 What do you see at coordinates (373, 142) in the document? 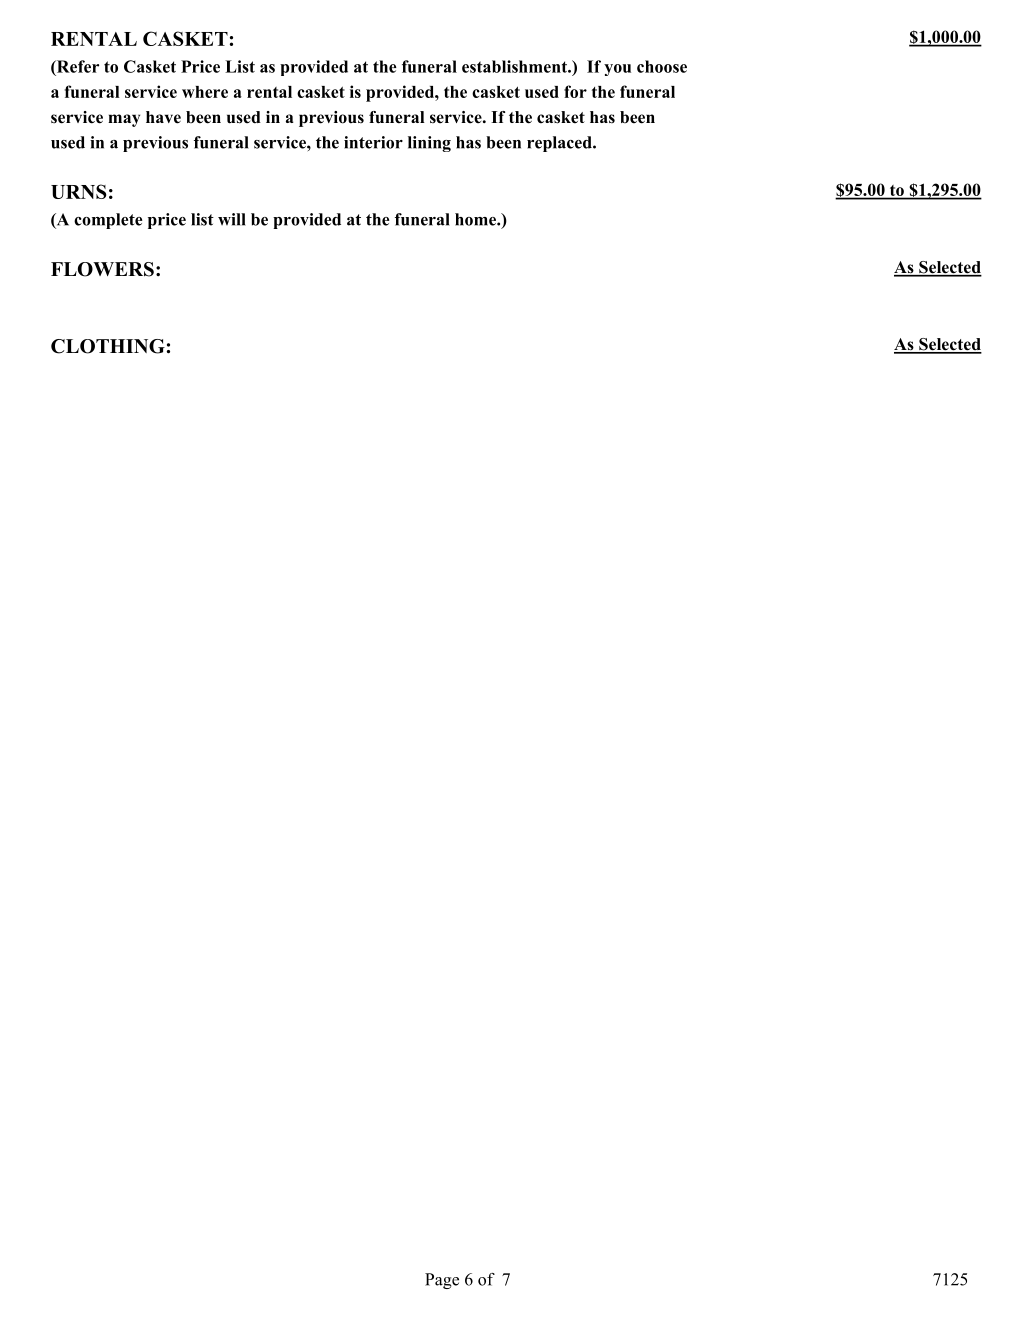
I see `interior` at bounding box center [373, 142].
